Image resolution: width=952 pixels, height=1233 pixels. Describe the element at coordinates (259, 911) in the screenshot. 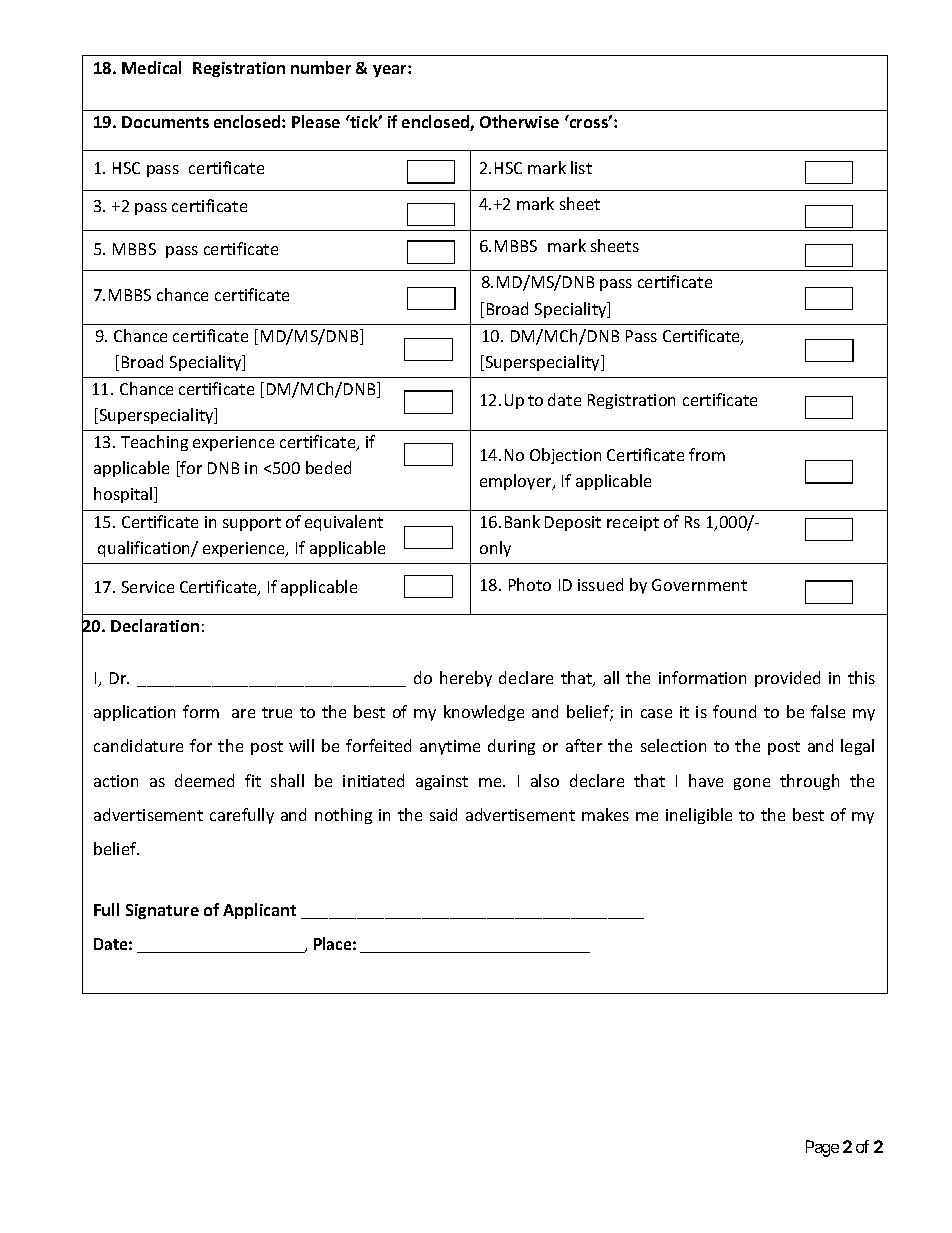

I see `Applicant` at that location.
